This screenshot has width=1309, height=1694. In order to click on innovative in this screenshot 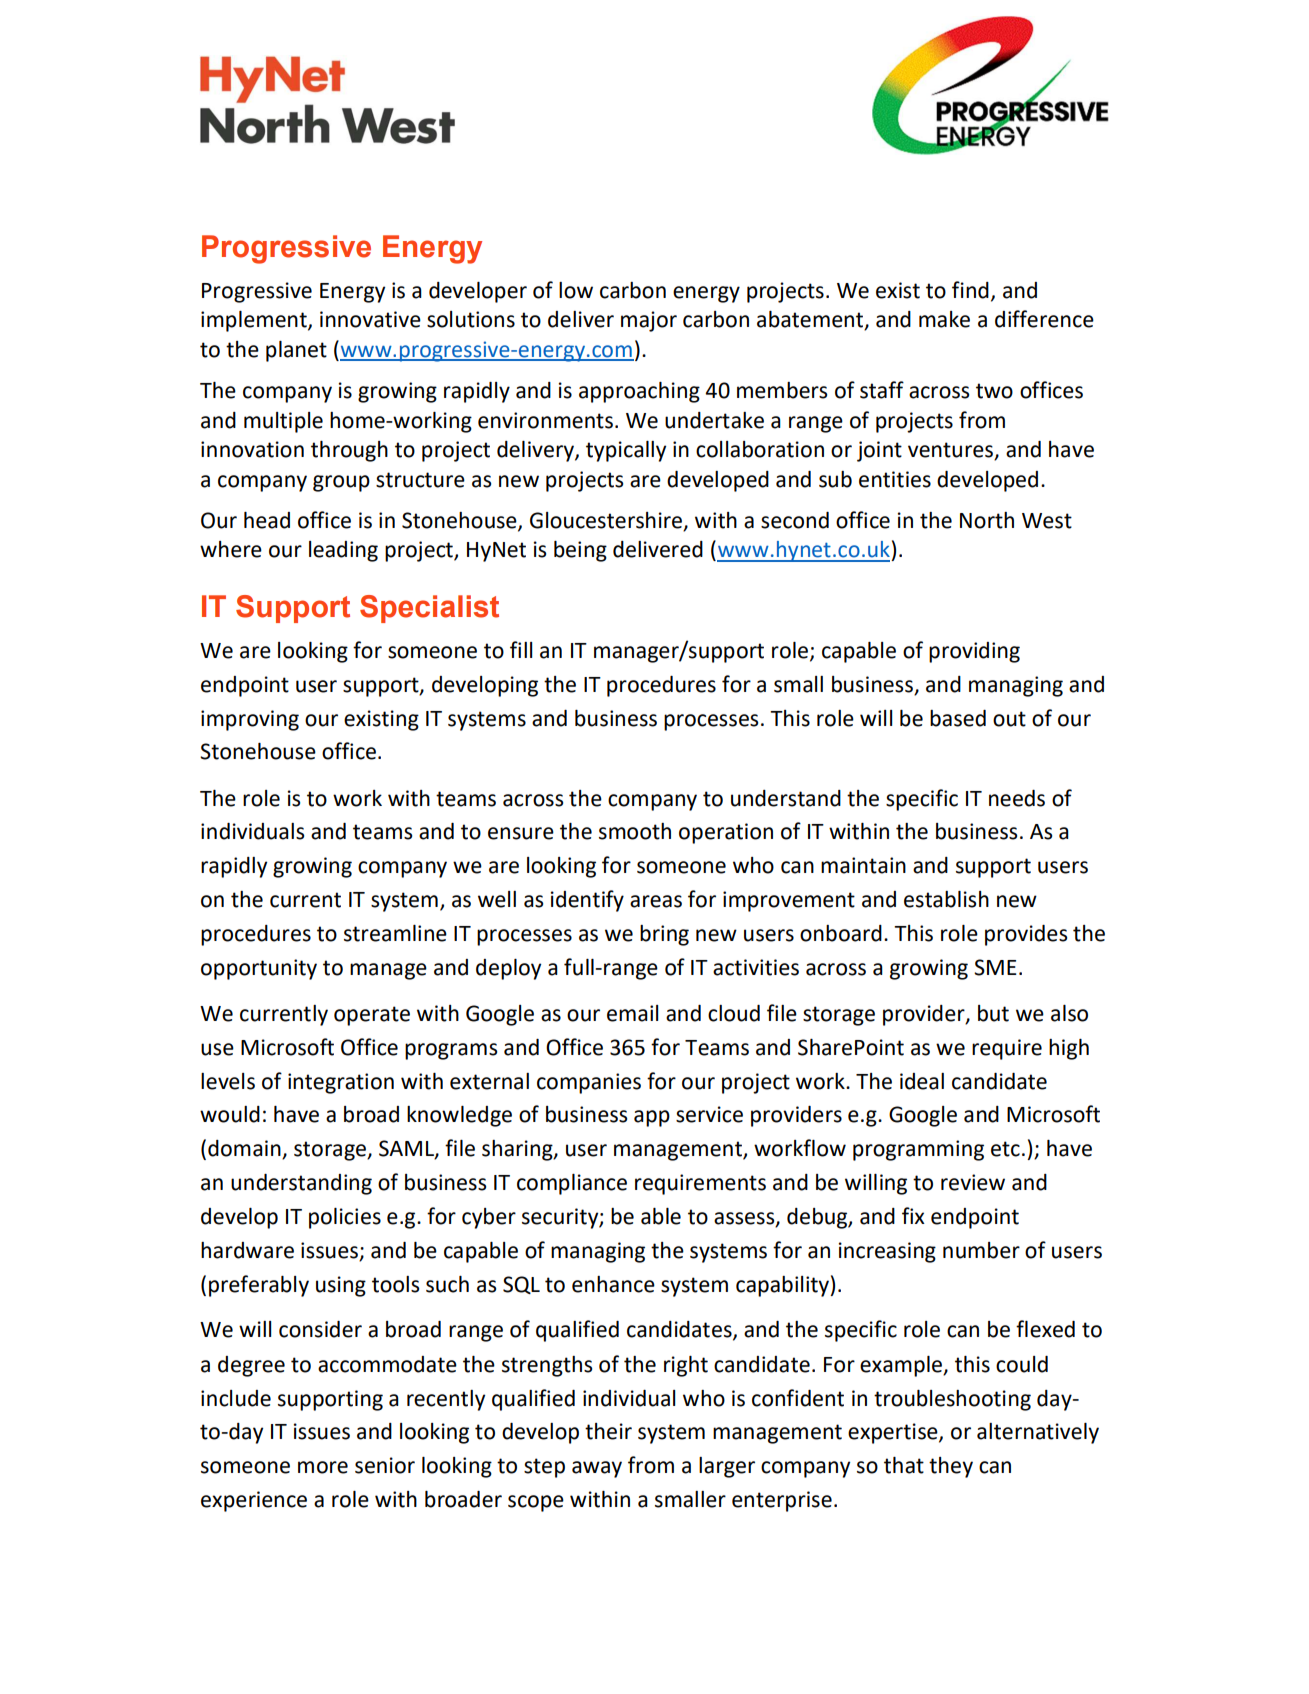, I will do `click(370, 319)`.
